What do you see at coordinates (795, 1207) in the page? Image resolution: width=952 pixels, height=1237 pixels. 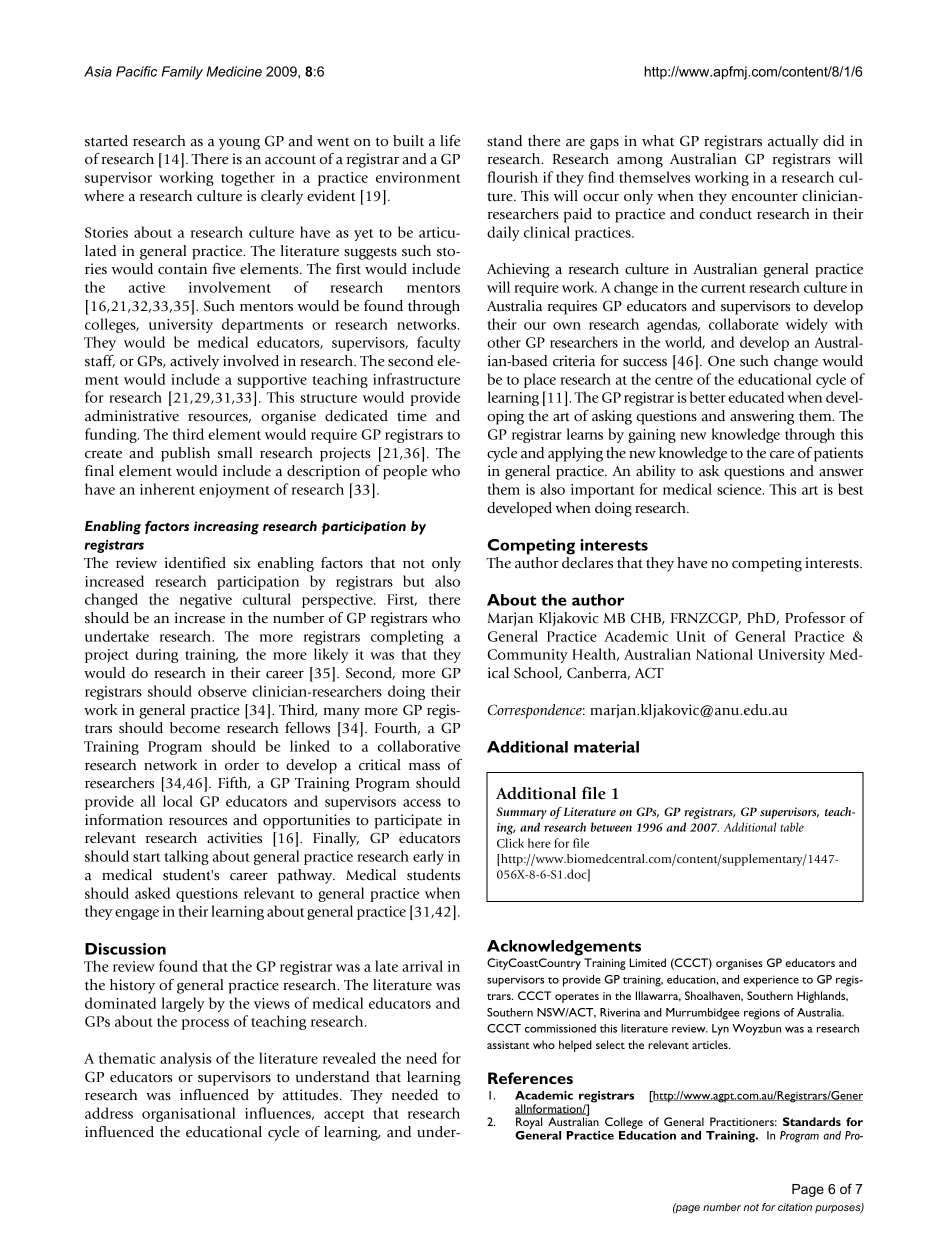 I see `citation` at bounding box center [795, 1207].
